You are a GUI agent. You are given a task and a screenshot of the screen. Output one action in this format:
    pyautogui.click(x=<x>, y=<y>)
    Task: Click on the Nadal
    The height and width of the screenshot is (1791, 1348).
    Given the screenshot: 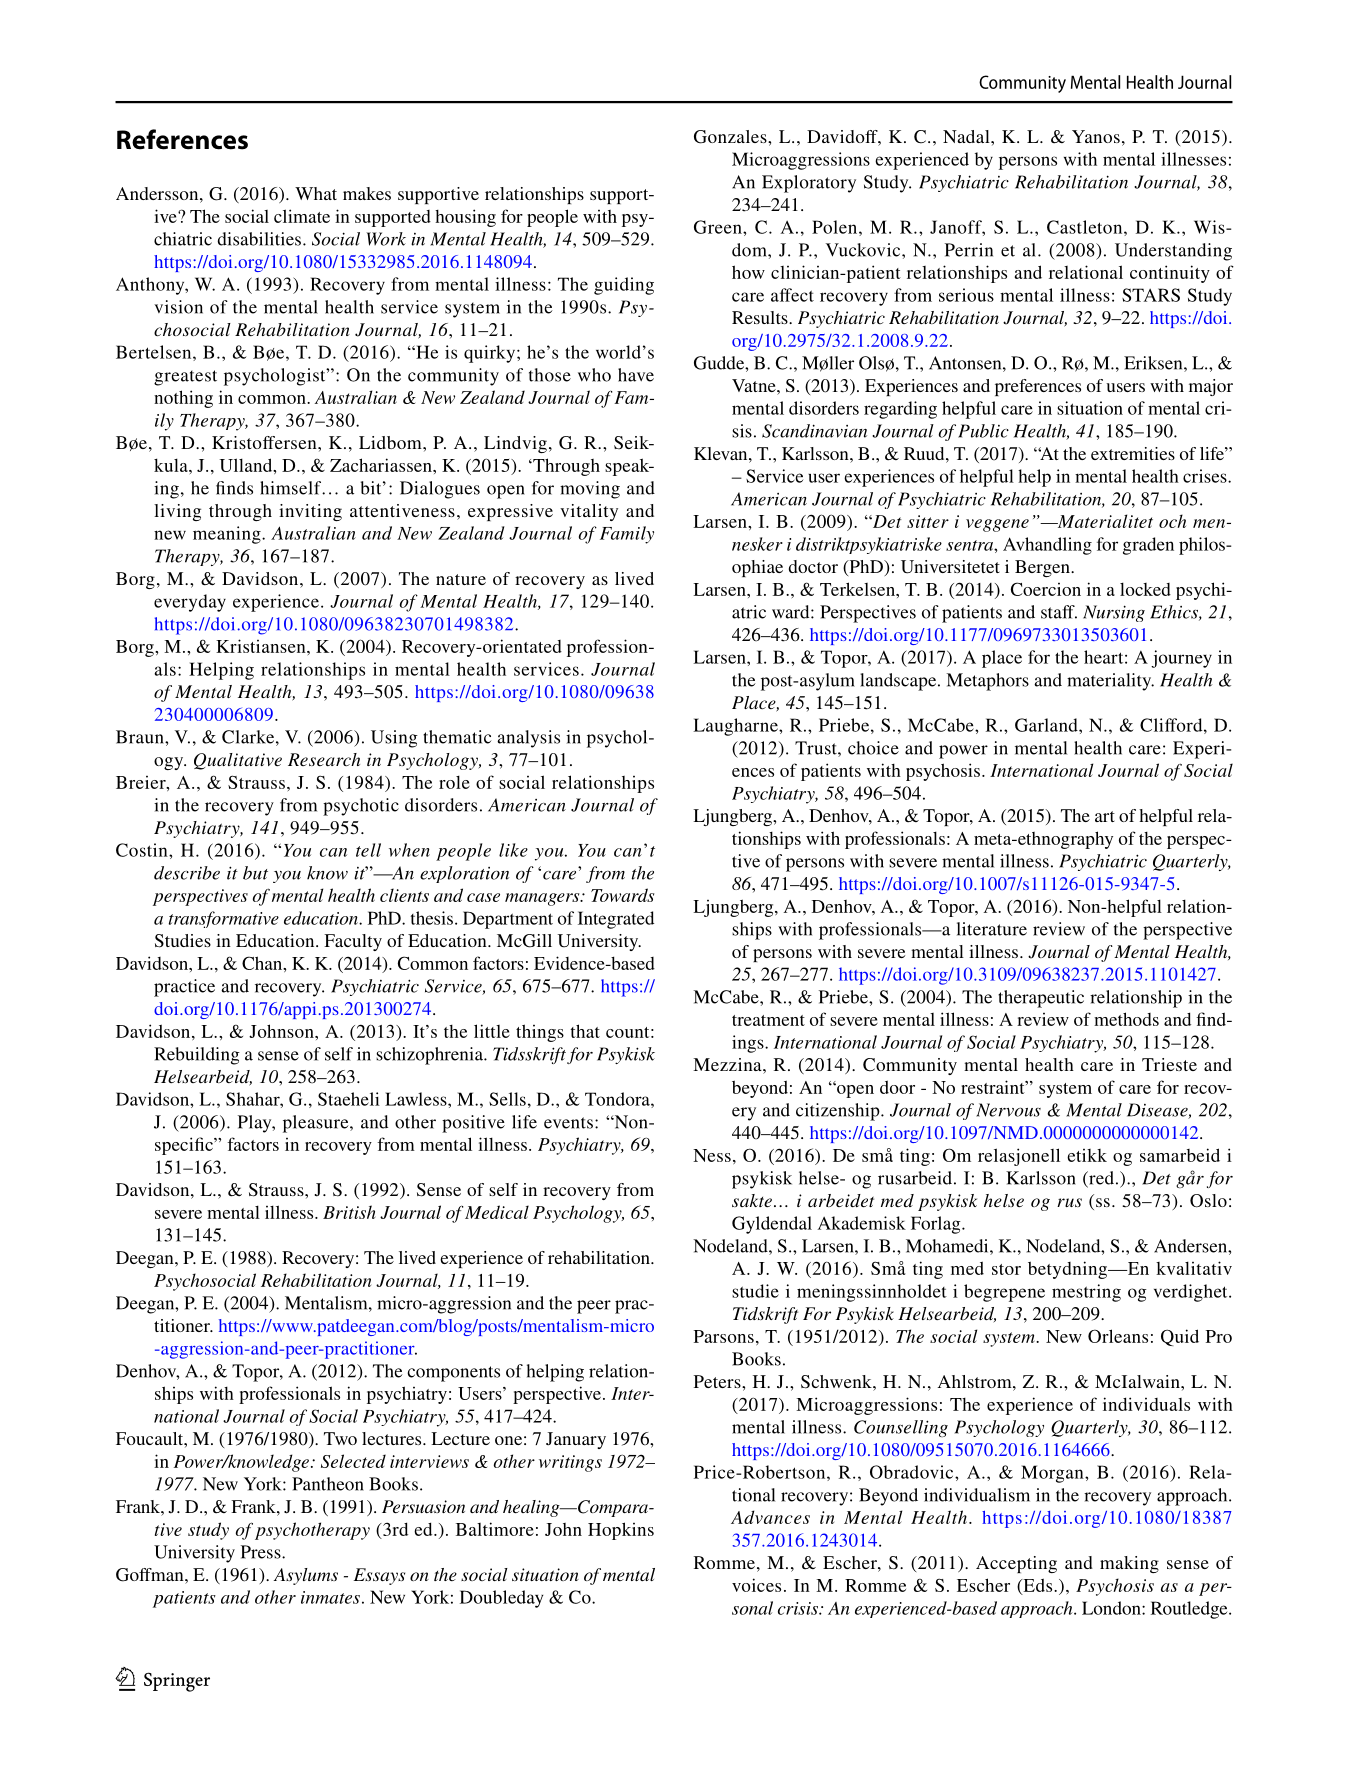 What is the action you would take?
    pyautogui.click(x=967, y=136)
